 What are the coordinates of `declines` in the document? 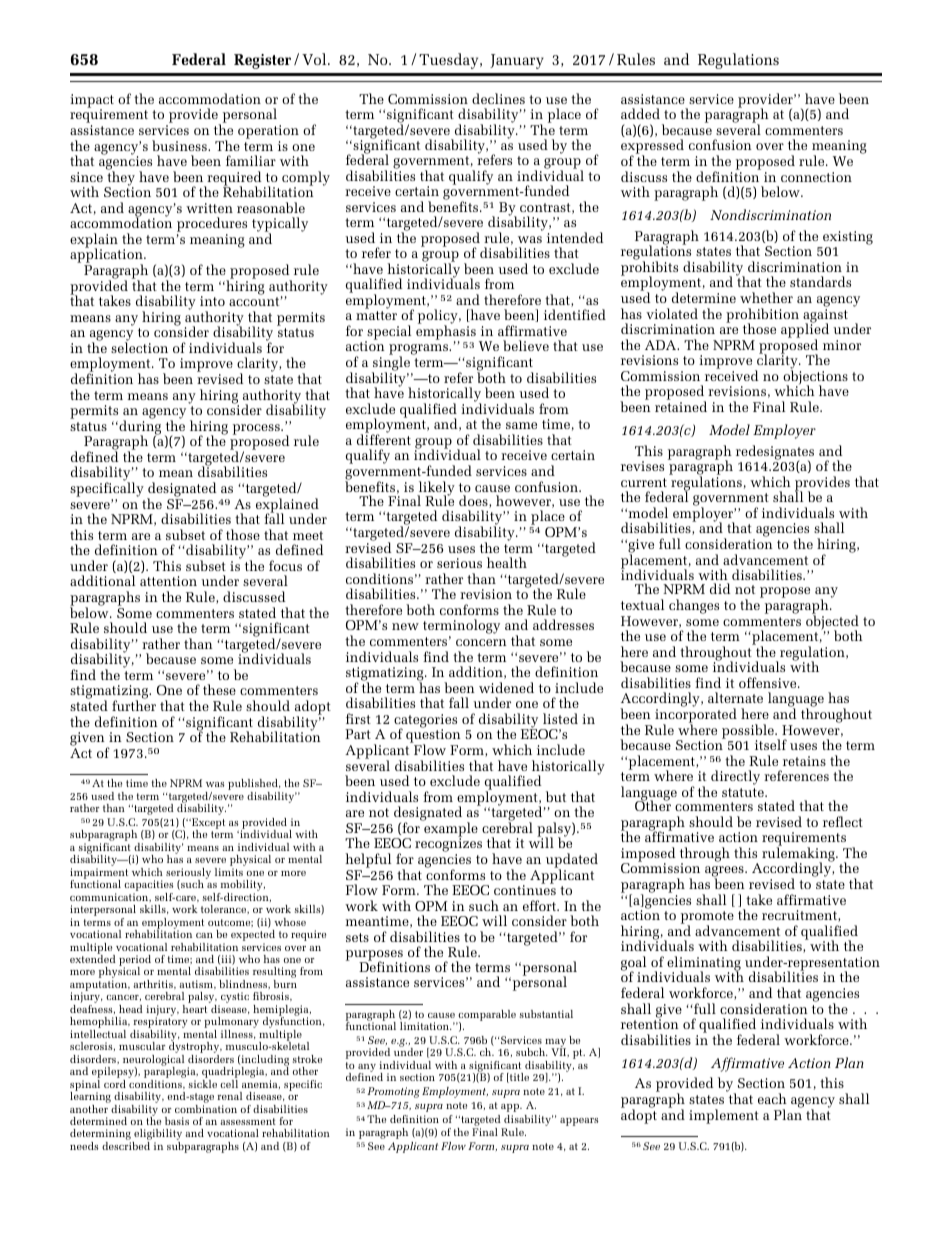 It's located at (498, 98).
